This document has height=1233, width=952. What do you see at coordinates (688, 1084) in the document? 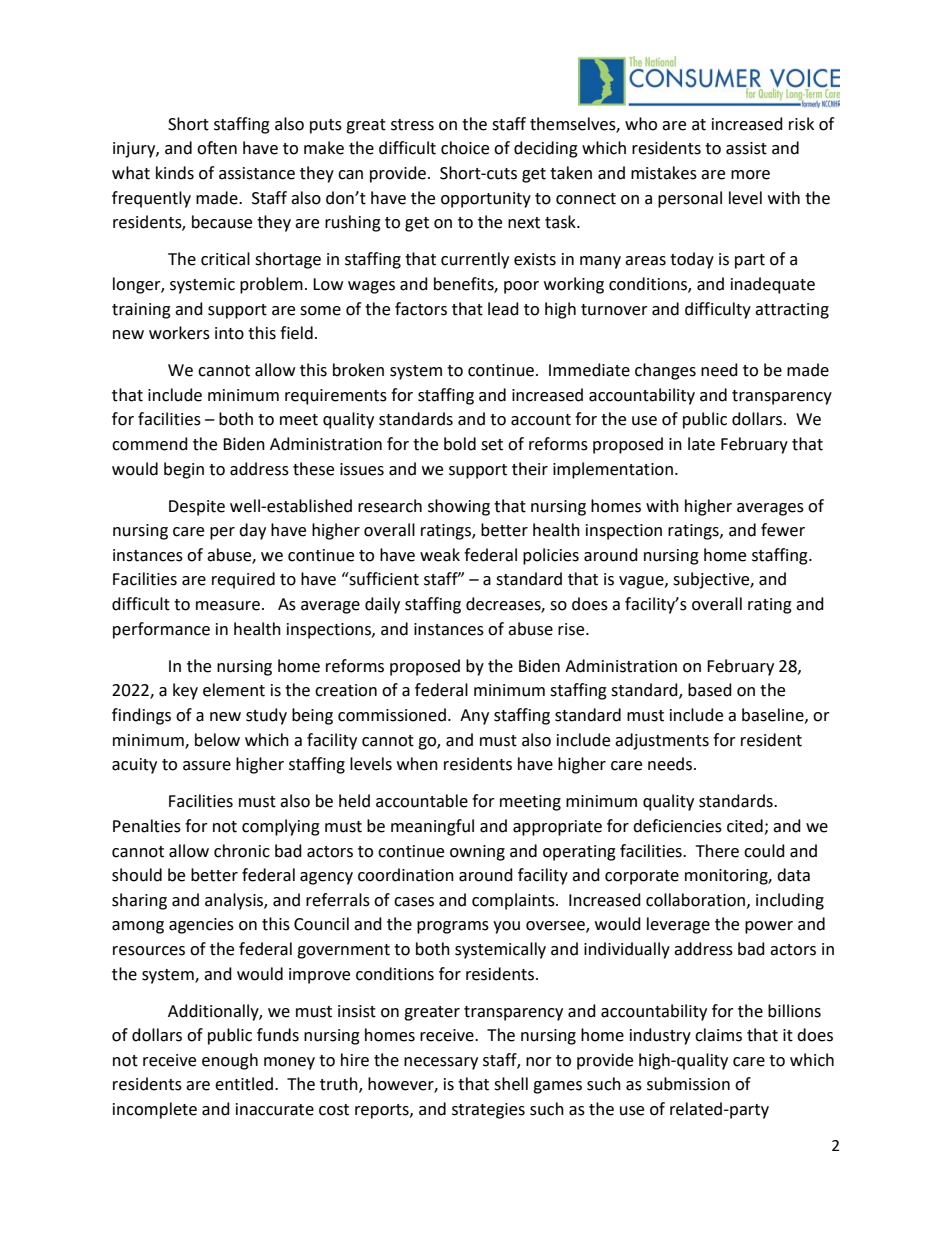
I see `submission` at bounding box center [688, 1084].
